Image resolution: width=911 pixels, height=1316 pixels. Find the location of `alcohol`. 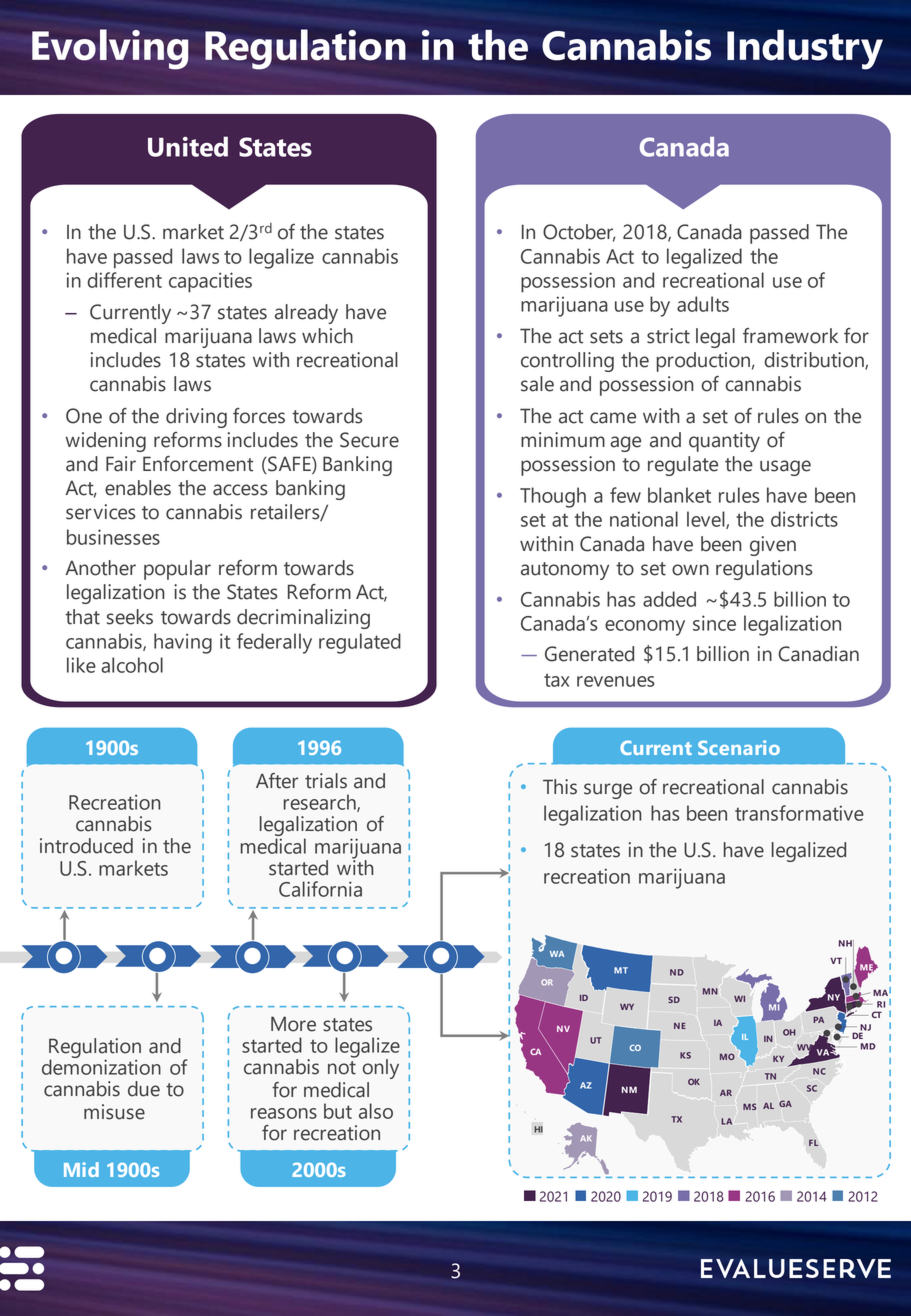

alcohol is located at coordinates (132, 665).
